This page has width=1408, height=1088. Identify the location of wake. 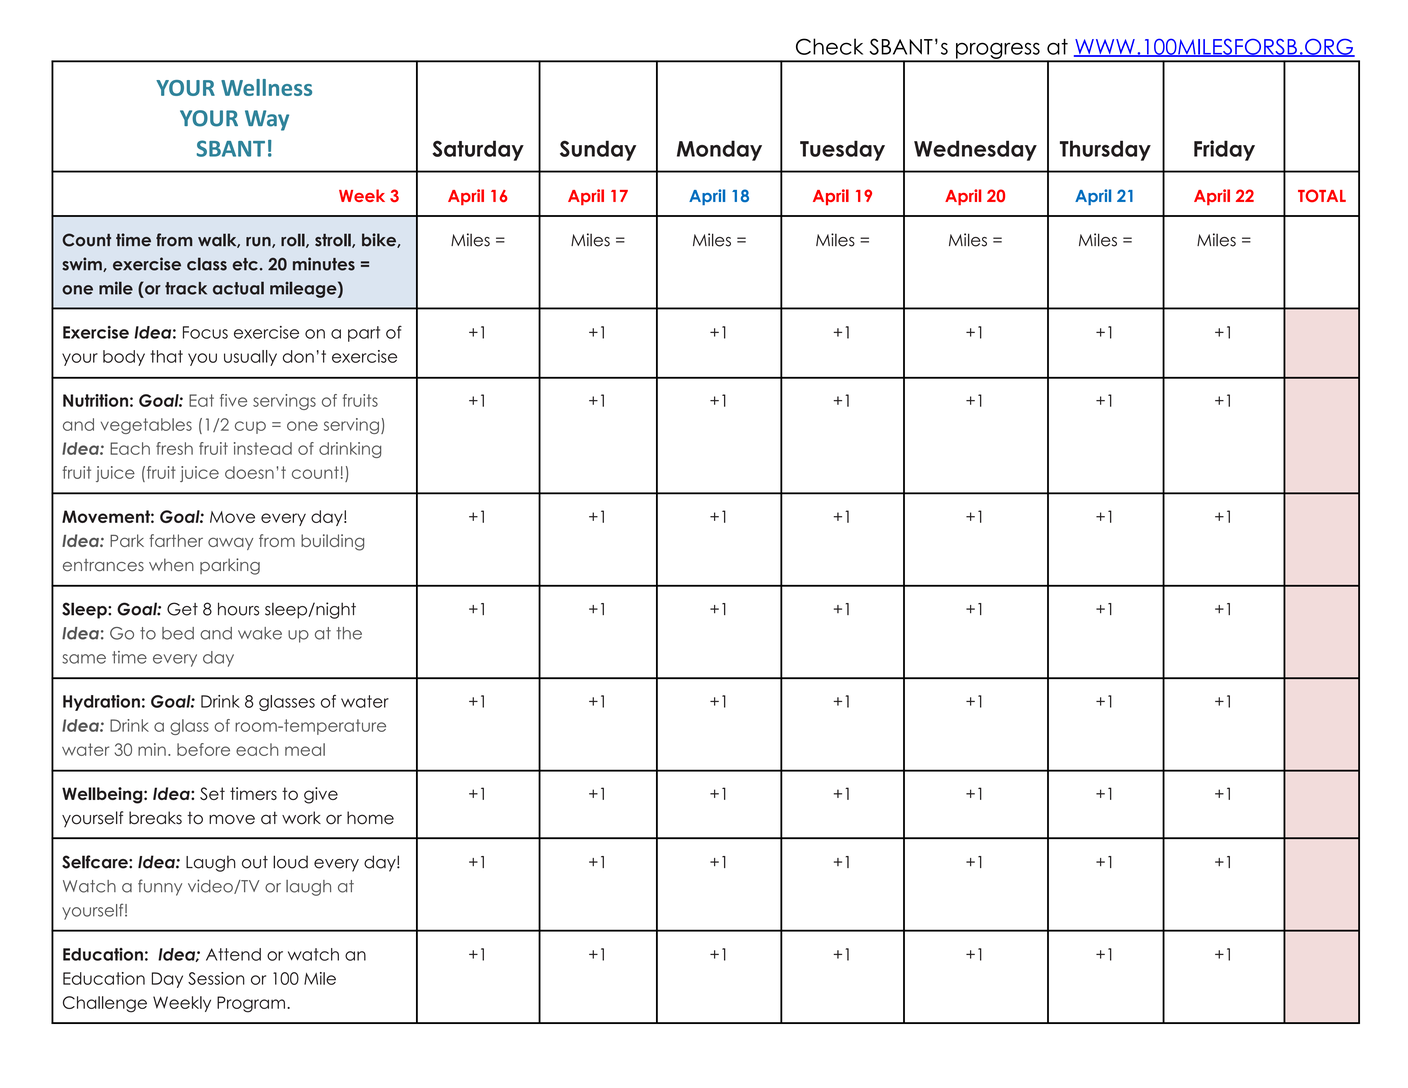
(260, 633).
